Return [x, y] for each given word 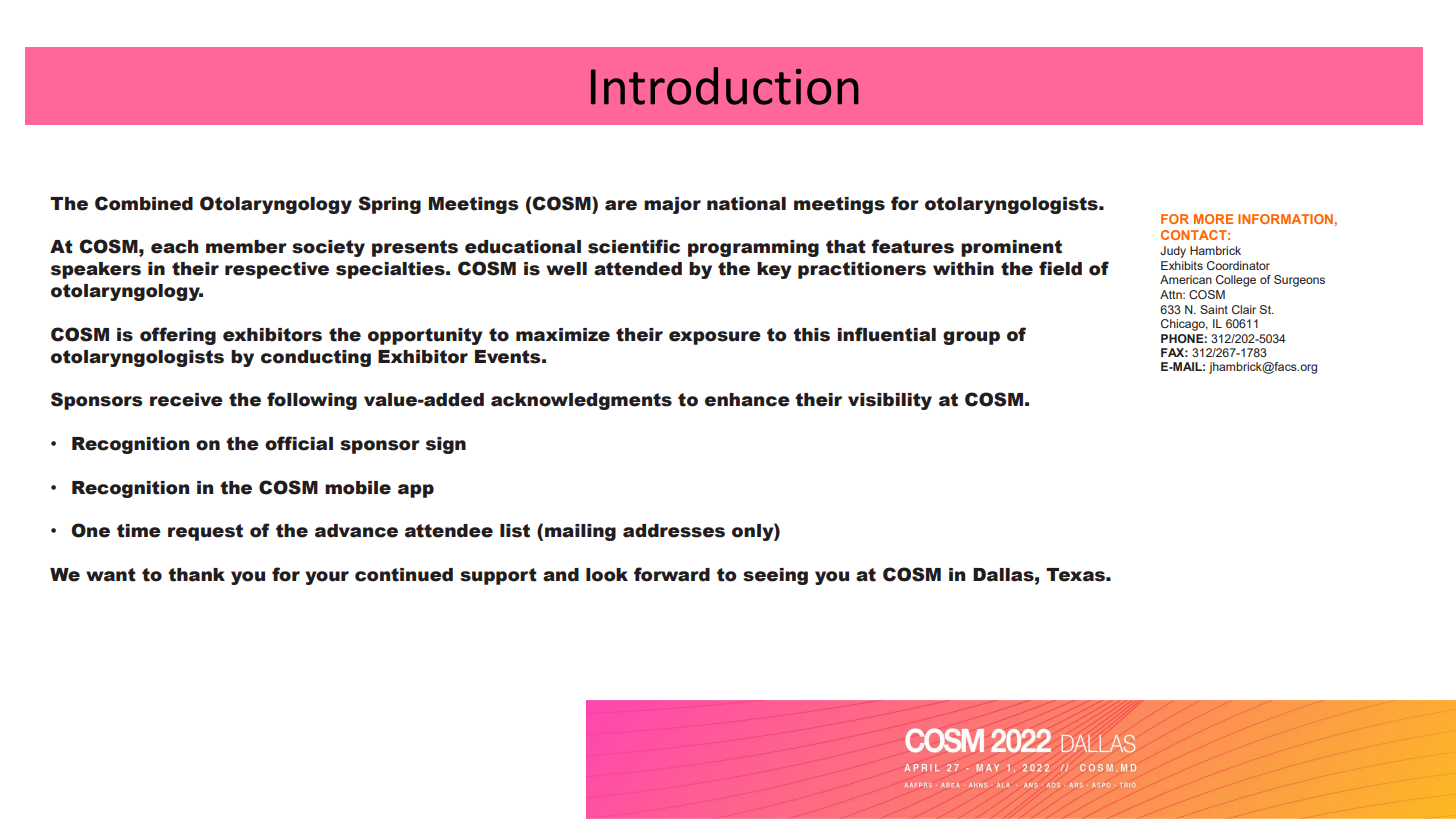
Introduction [725, 86]
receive [186, 400]
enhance [747, 400]
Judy [1173, 252]
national [746, 204]
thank [196, 575]
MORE [1213, 219]
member [246, 247]
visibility [890, 401]
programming [753, 248]
